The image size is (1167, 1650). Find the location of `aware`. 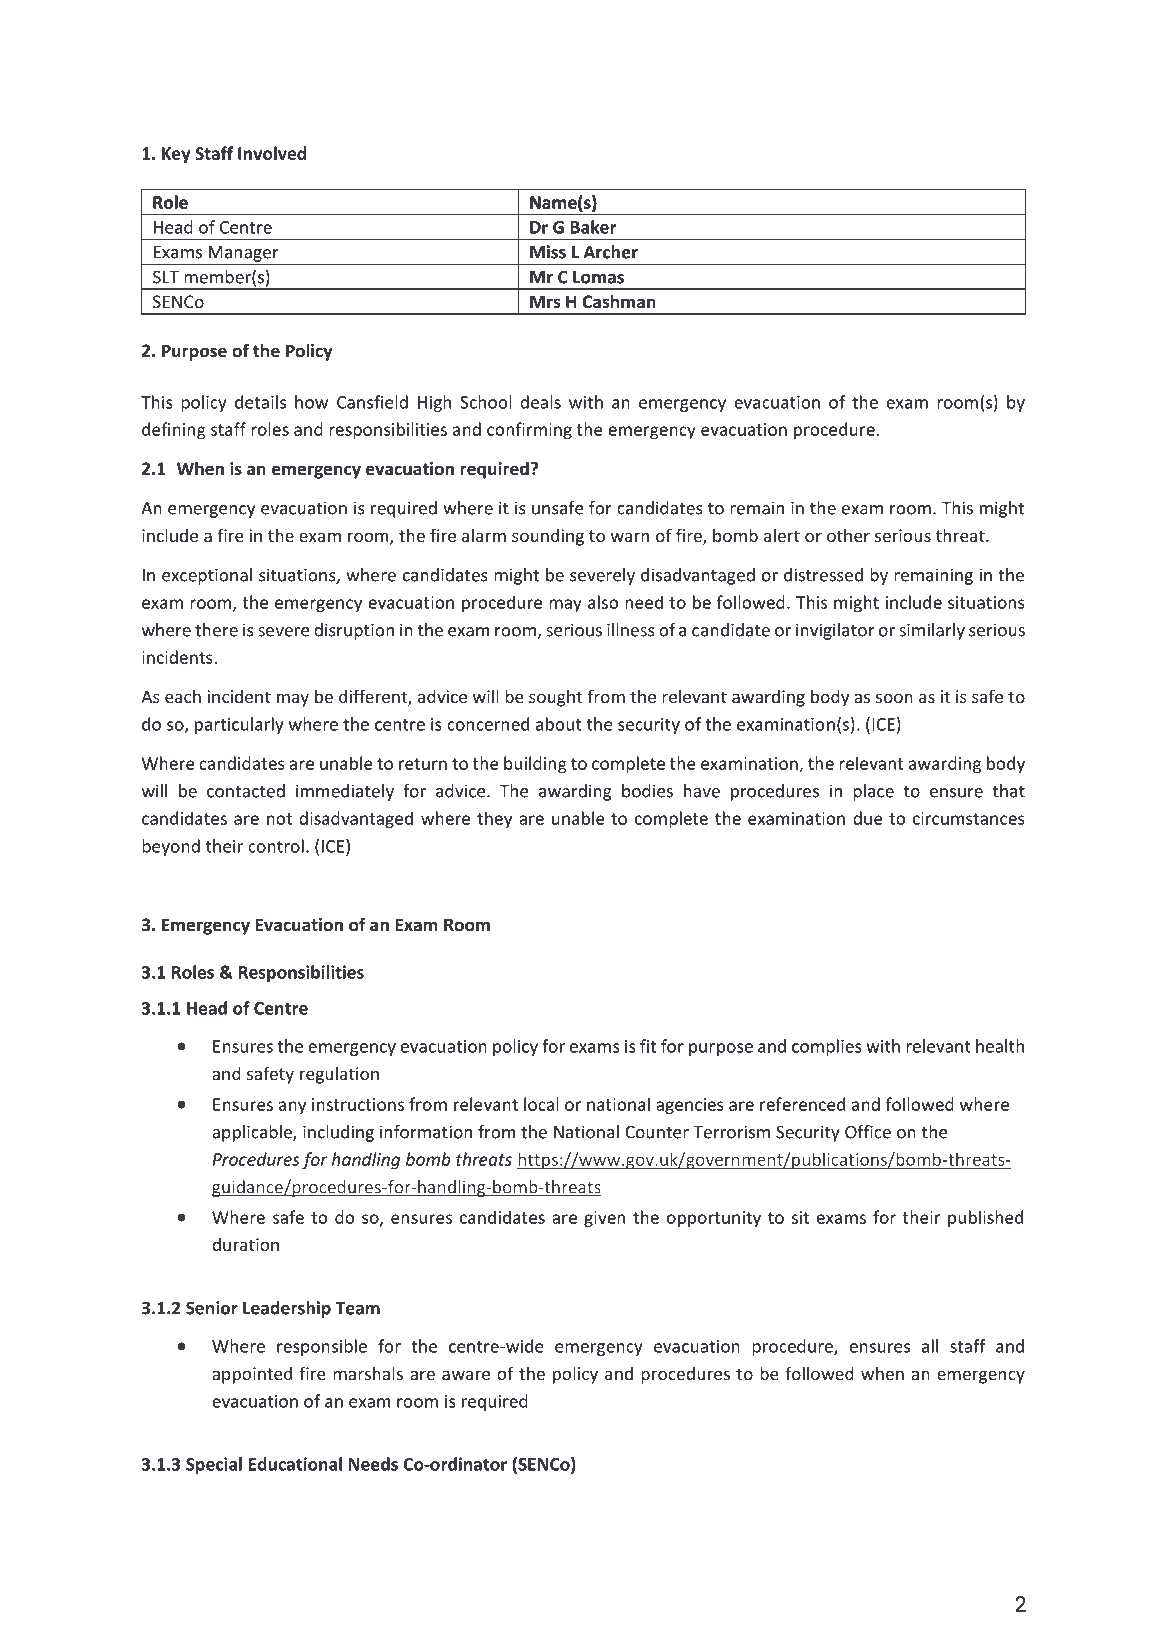

aware is located at coordinates (466, 1375).
